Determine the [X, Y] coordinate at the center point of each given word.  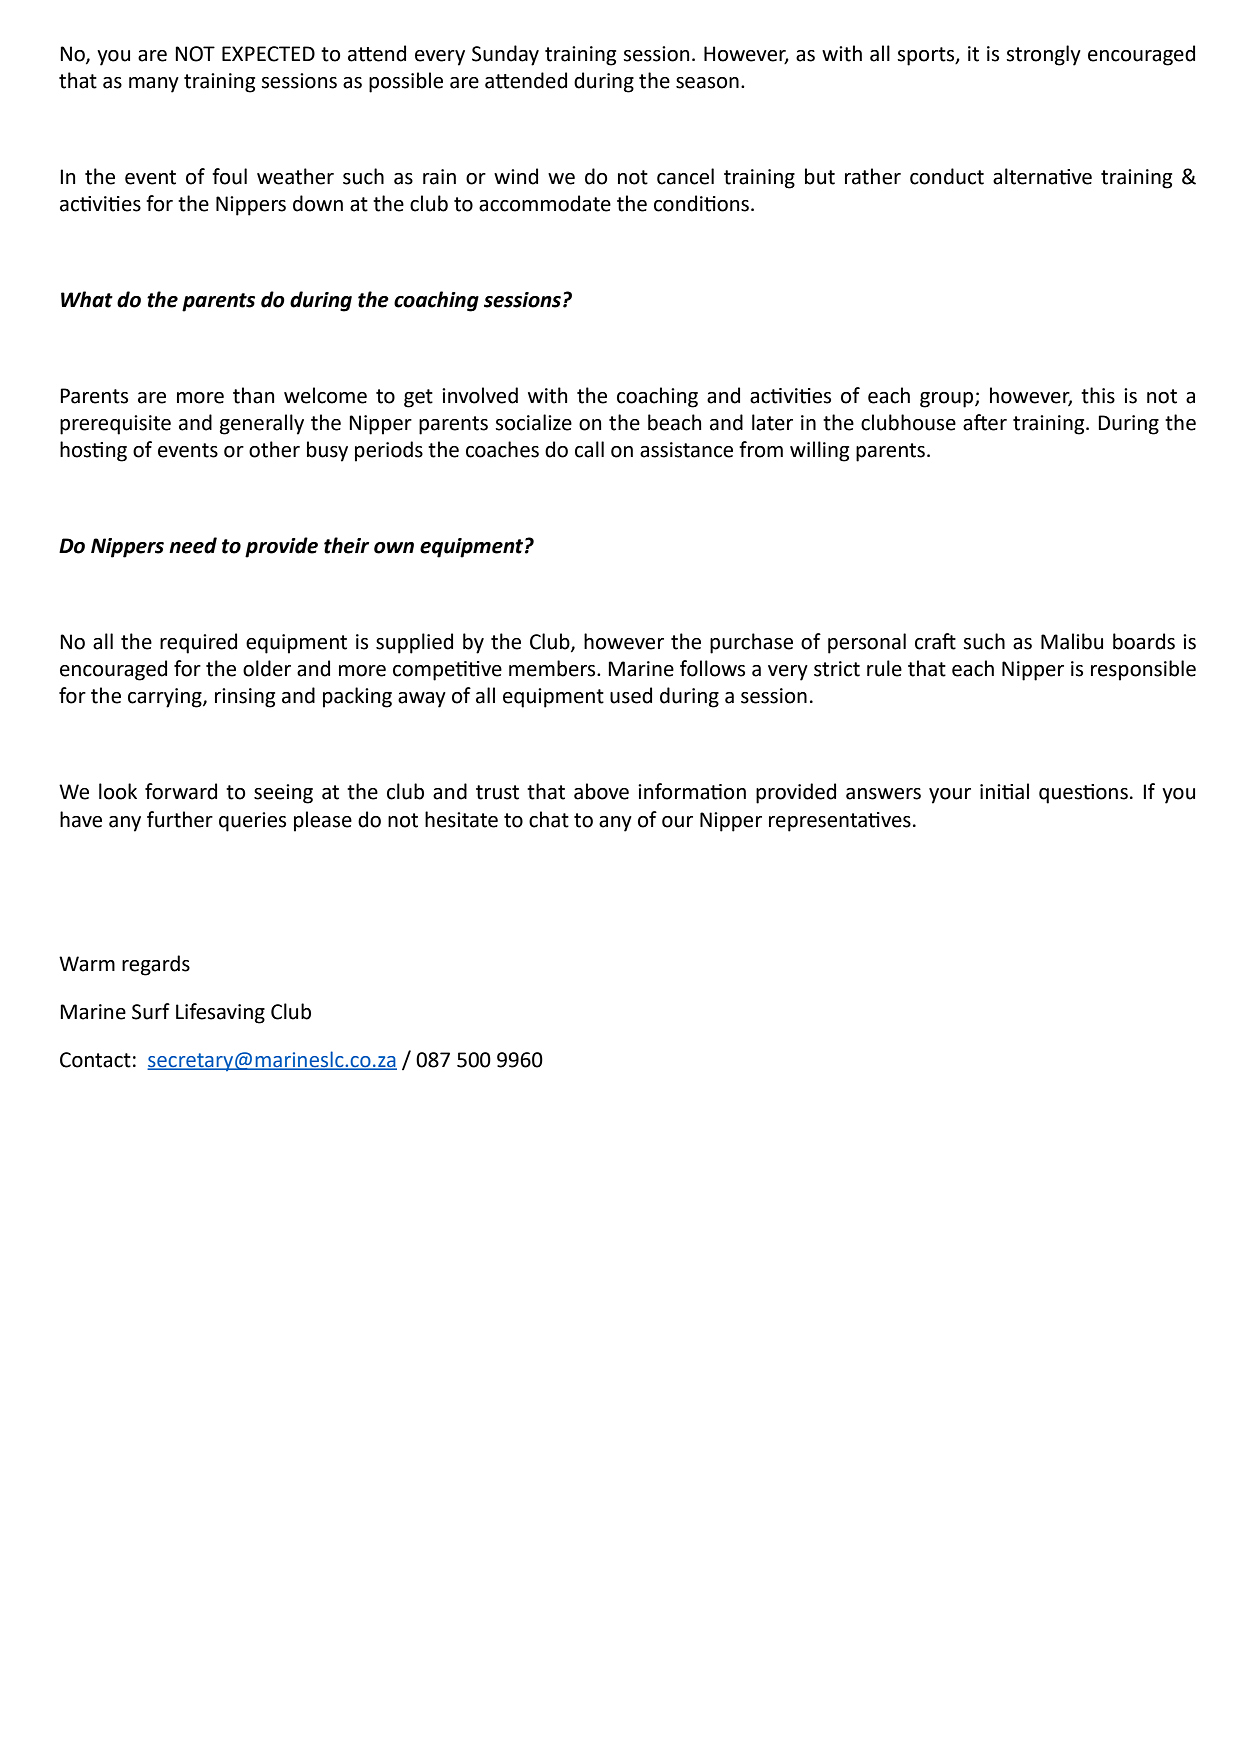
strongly [1043, 55]
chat [549, 819]
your [950, 796]
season [707, 83]
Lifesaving [220, 1013]
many [154, 85]
